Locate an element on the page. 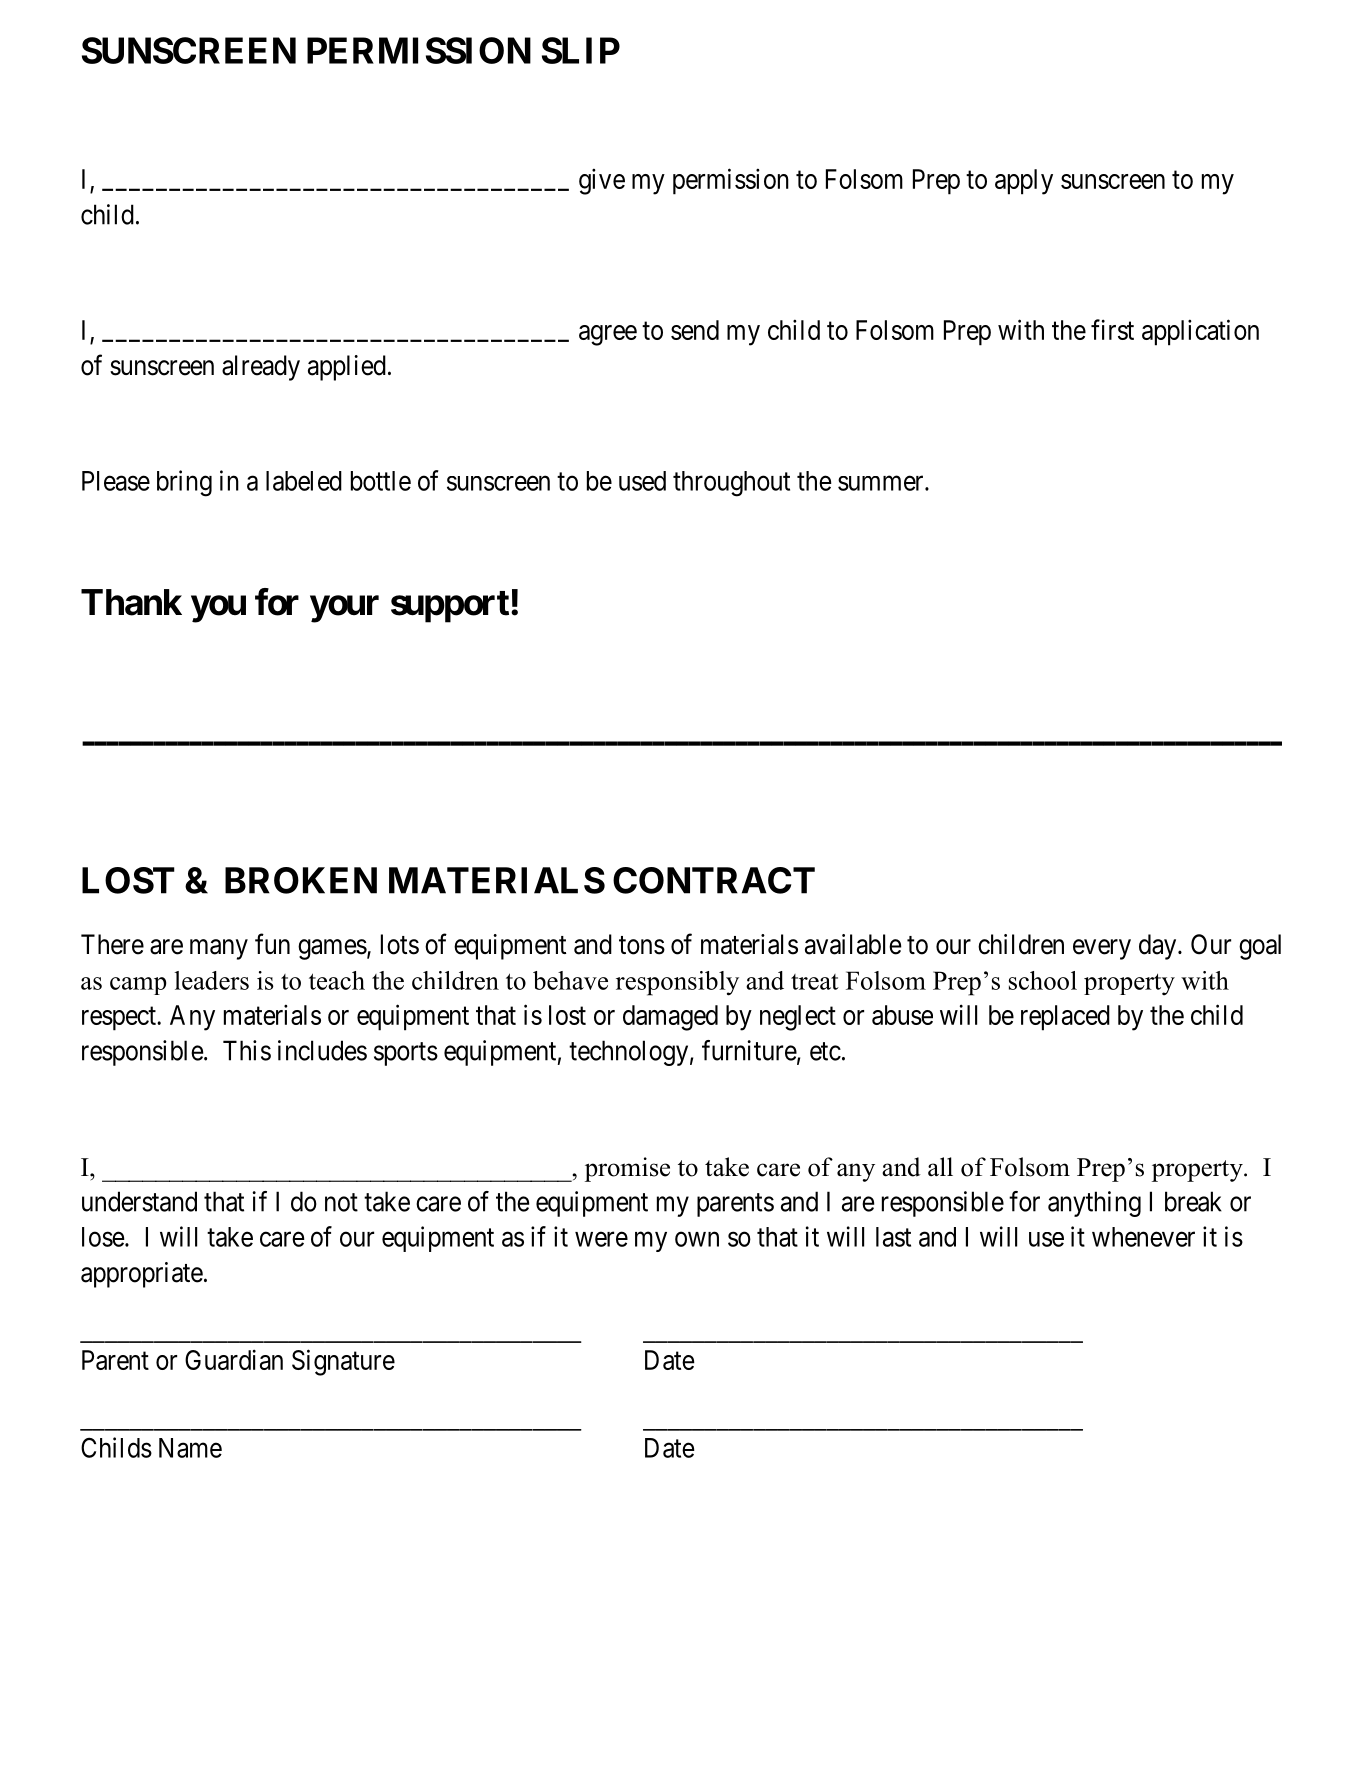 The height and width of the image is (1768, 1366). Guardian is located at coordinates (234, 1359).
